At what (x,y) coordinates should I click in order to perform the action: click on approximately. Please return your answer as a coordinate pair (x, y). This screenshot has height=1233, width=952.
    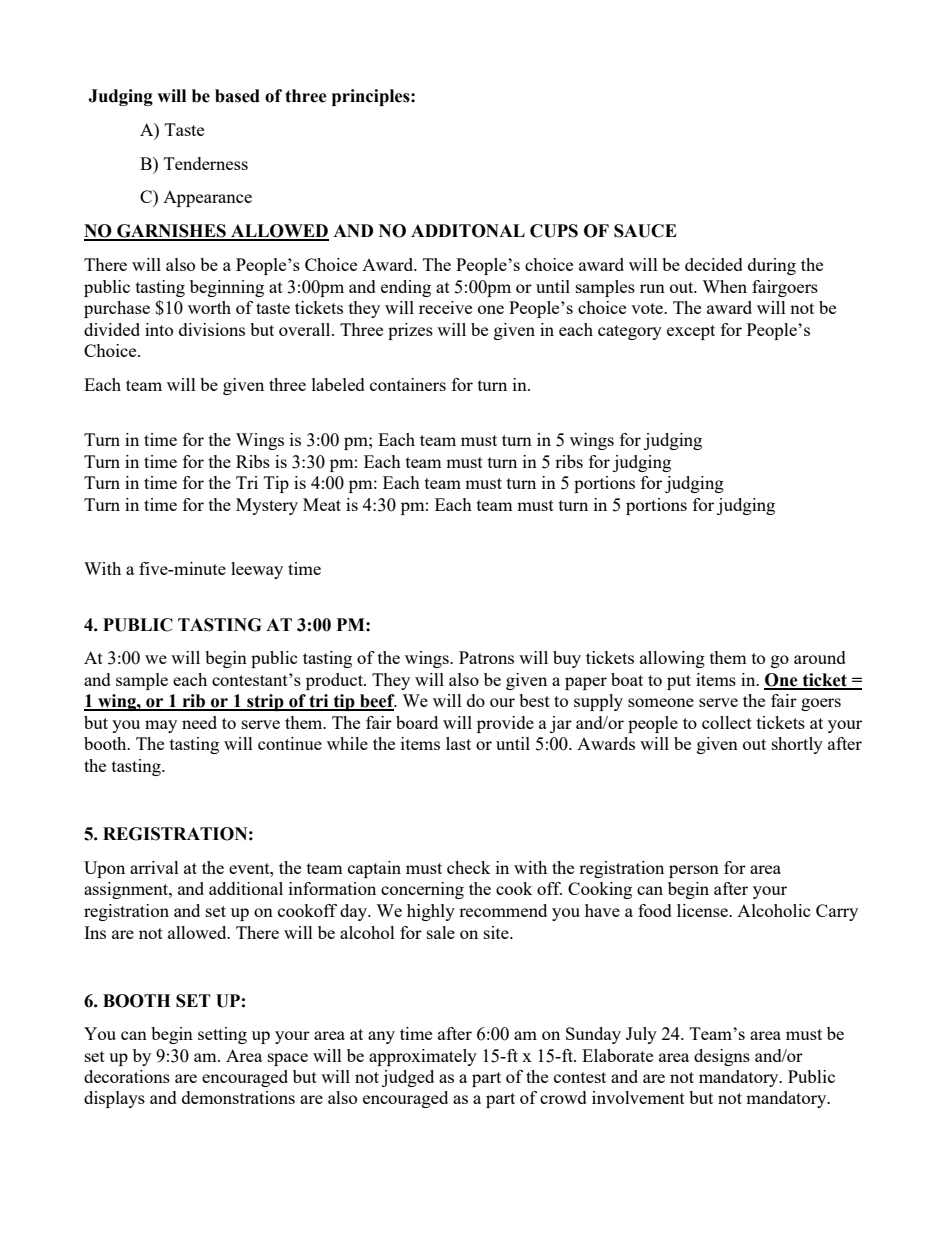
    Looking at the image, I should click on (423, 1057).
